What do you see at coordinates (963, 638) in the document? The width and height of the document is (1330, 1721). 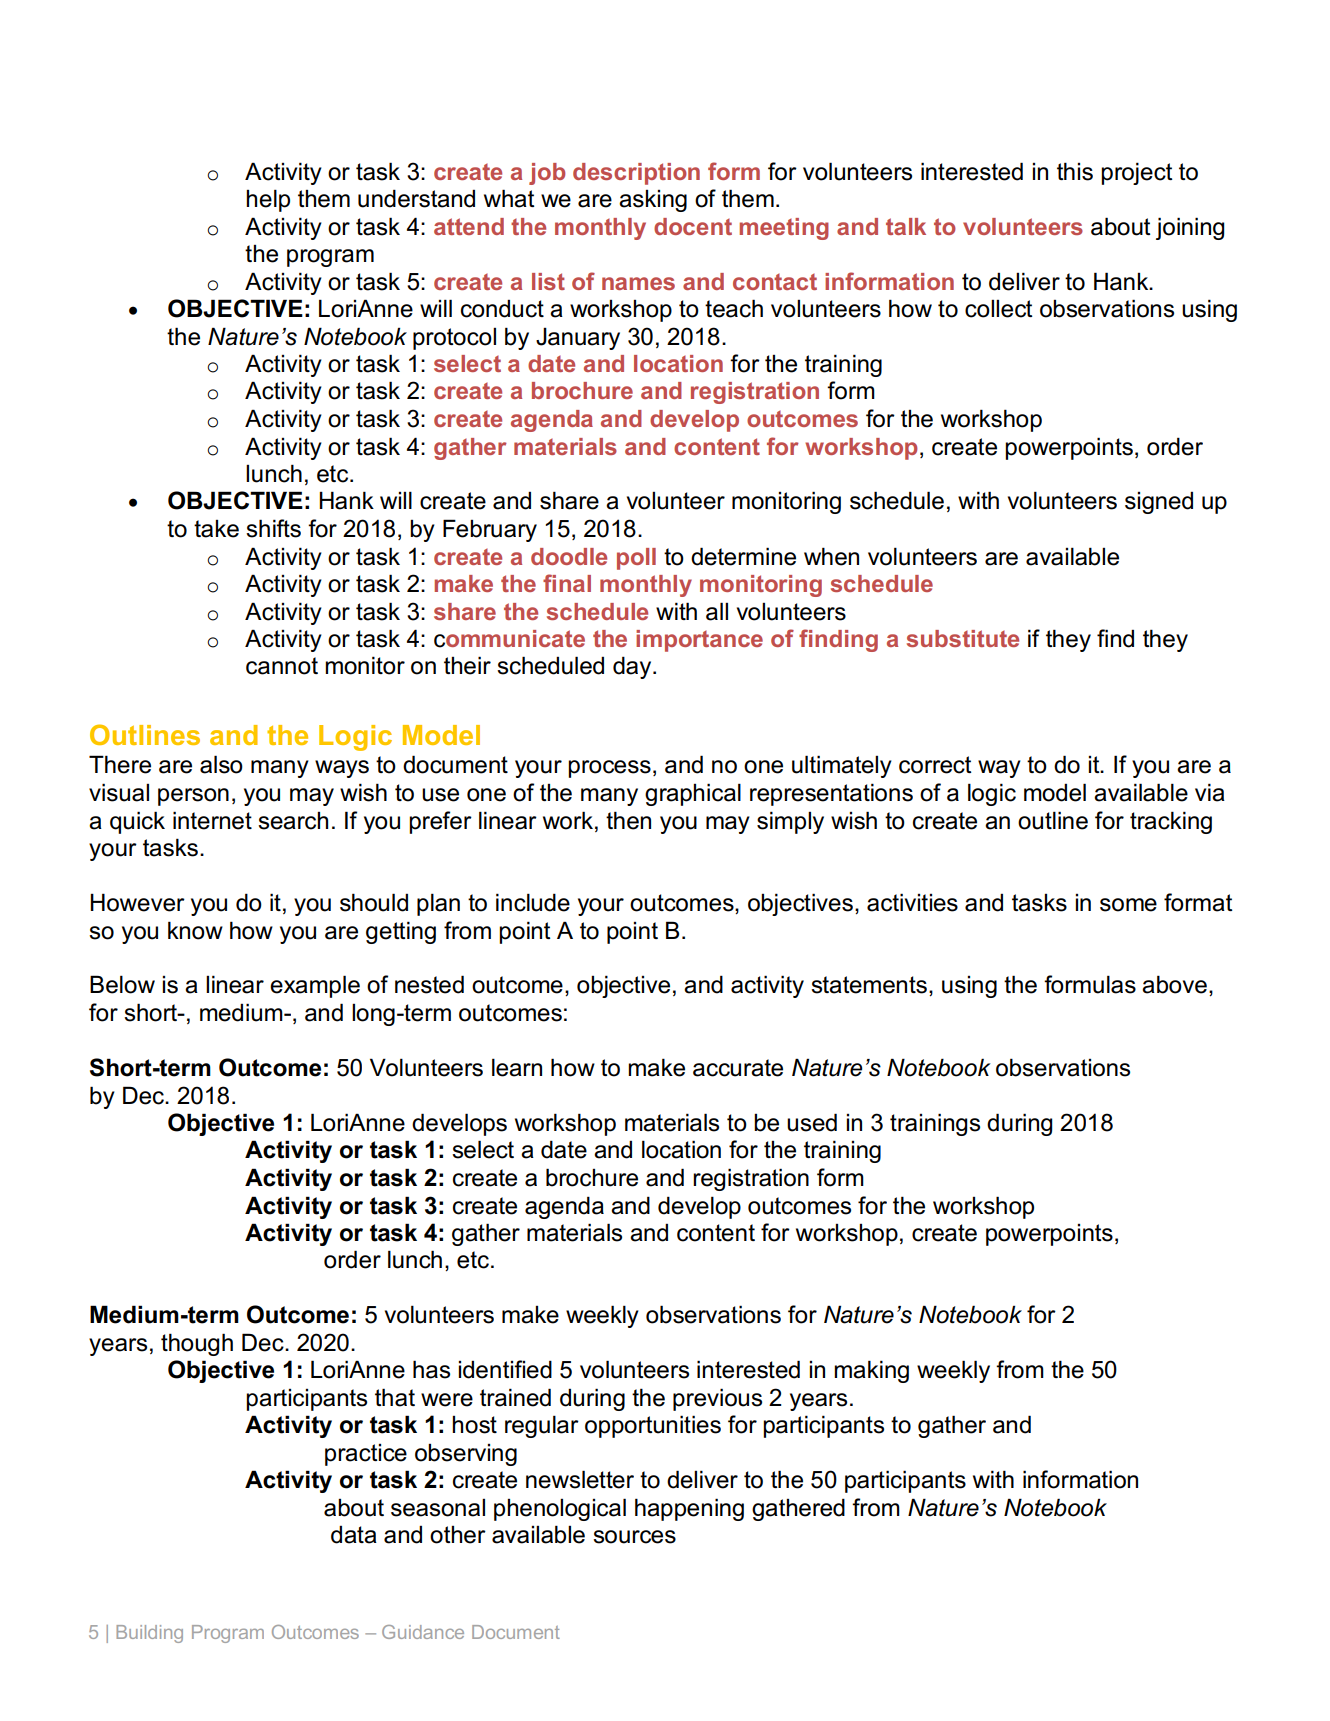 I see `substitute` at bounding box center [963, 638].
